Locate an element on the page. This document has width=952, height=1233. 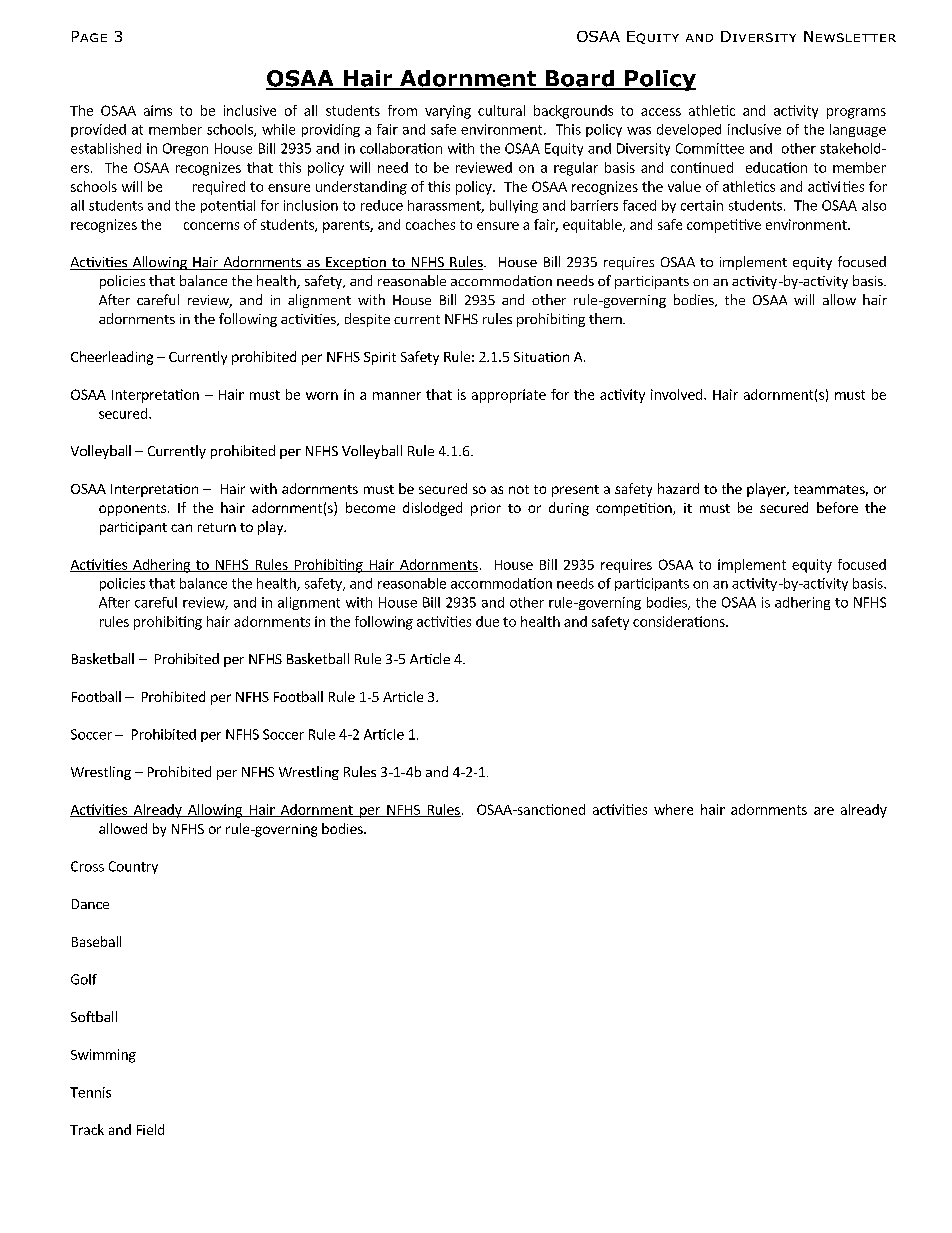
competitive is located at coordinates (724, 226).
